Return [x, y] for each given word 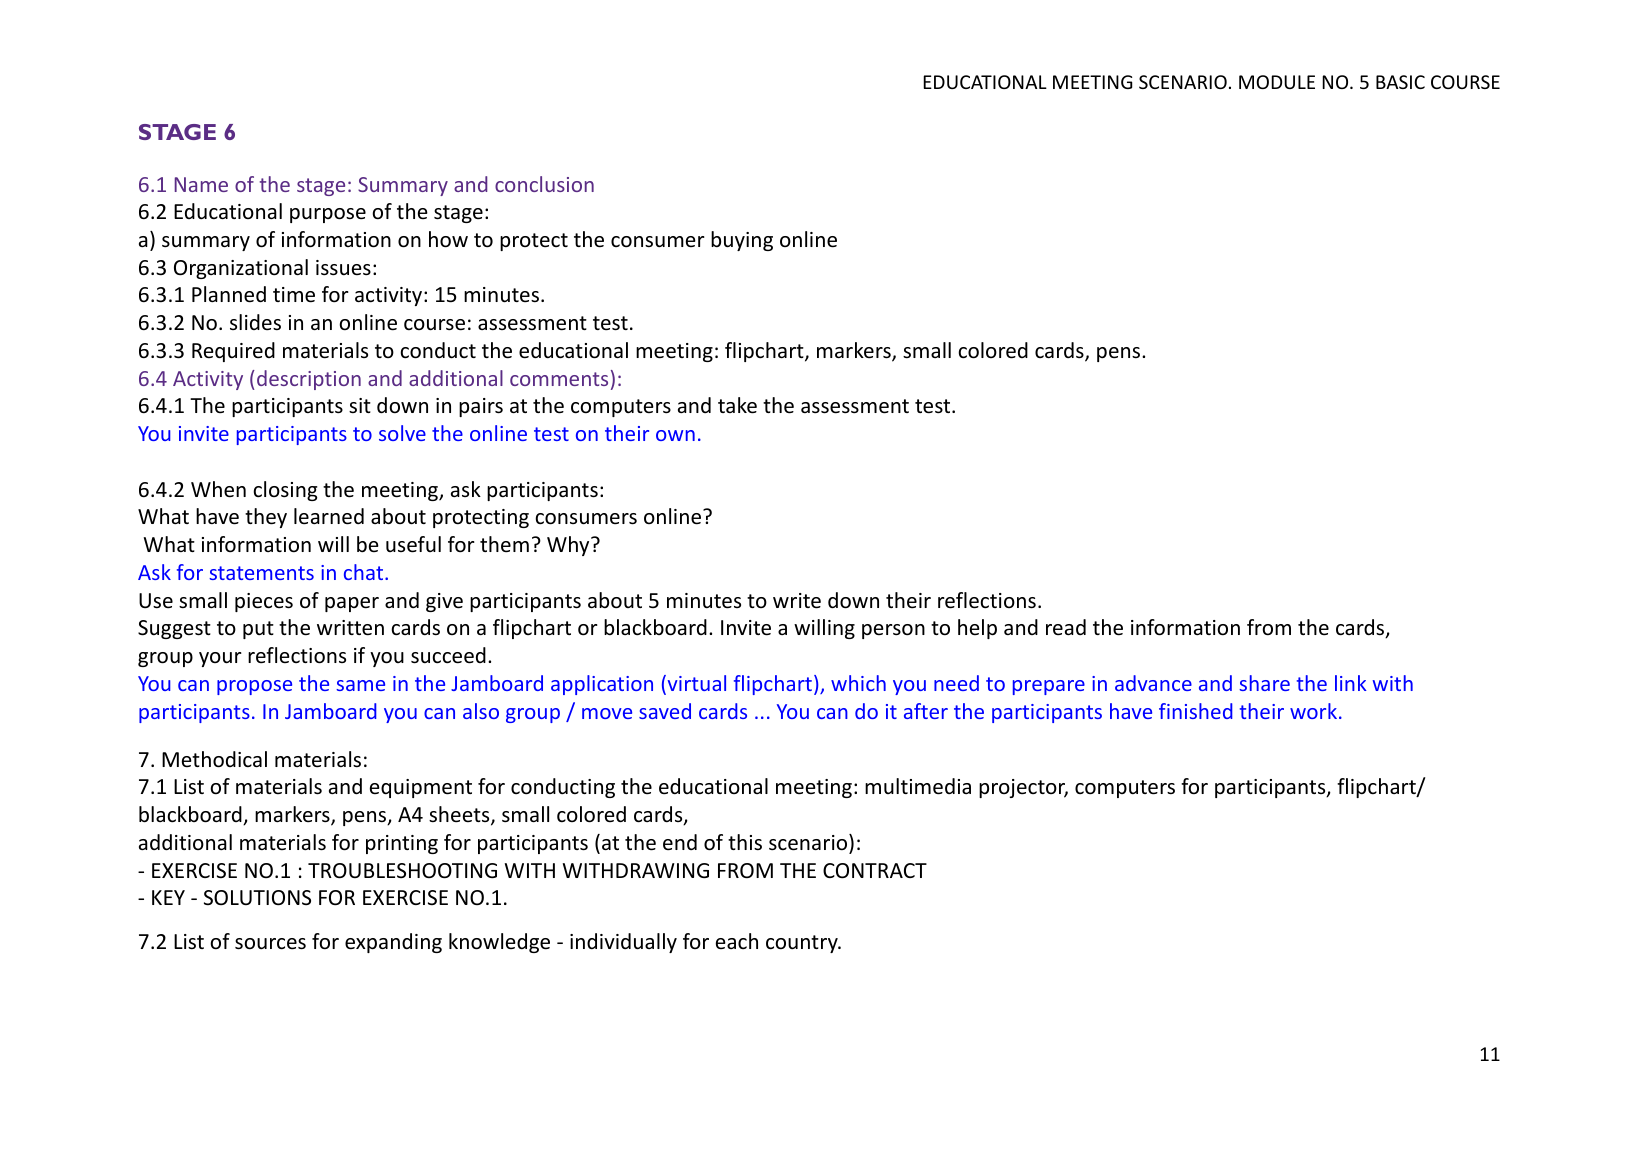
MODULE [1277, 82]
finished [1195, 711]
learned [329, 516]
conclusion [544, 184]
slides [255, 322]
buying [742, 241]
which [858, 683]
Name [201, 184]
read [1066, 627]
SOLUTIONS [257, 898]
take [737, 405]
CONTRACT [875, 871]
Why [569, 546]
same [360, 685]
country [803, 944]
